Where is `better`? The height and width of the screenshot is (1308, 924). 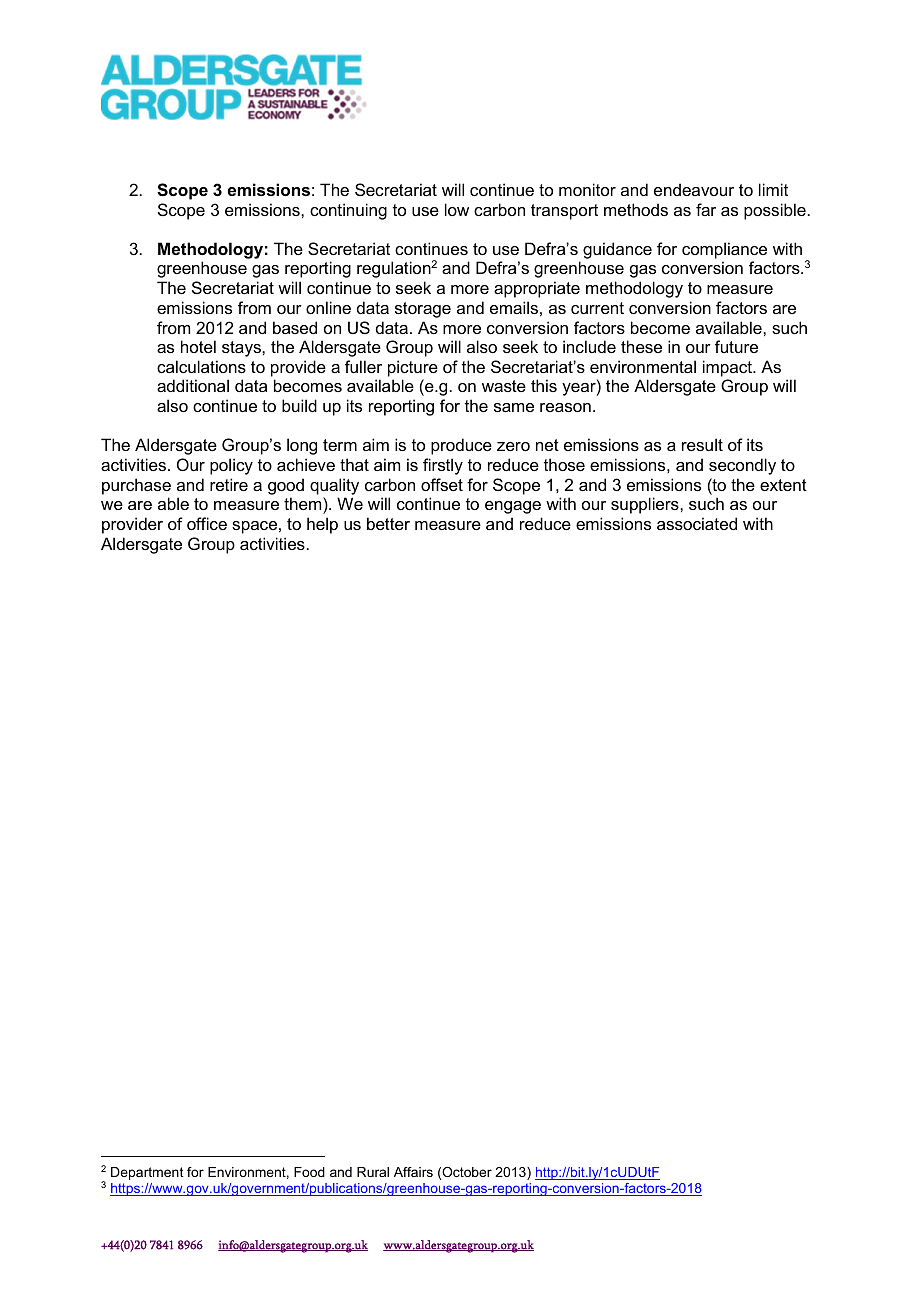 better is located at coordinates (388, 523).
